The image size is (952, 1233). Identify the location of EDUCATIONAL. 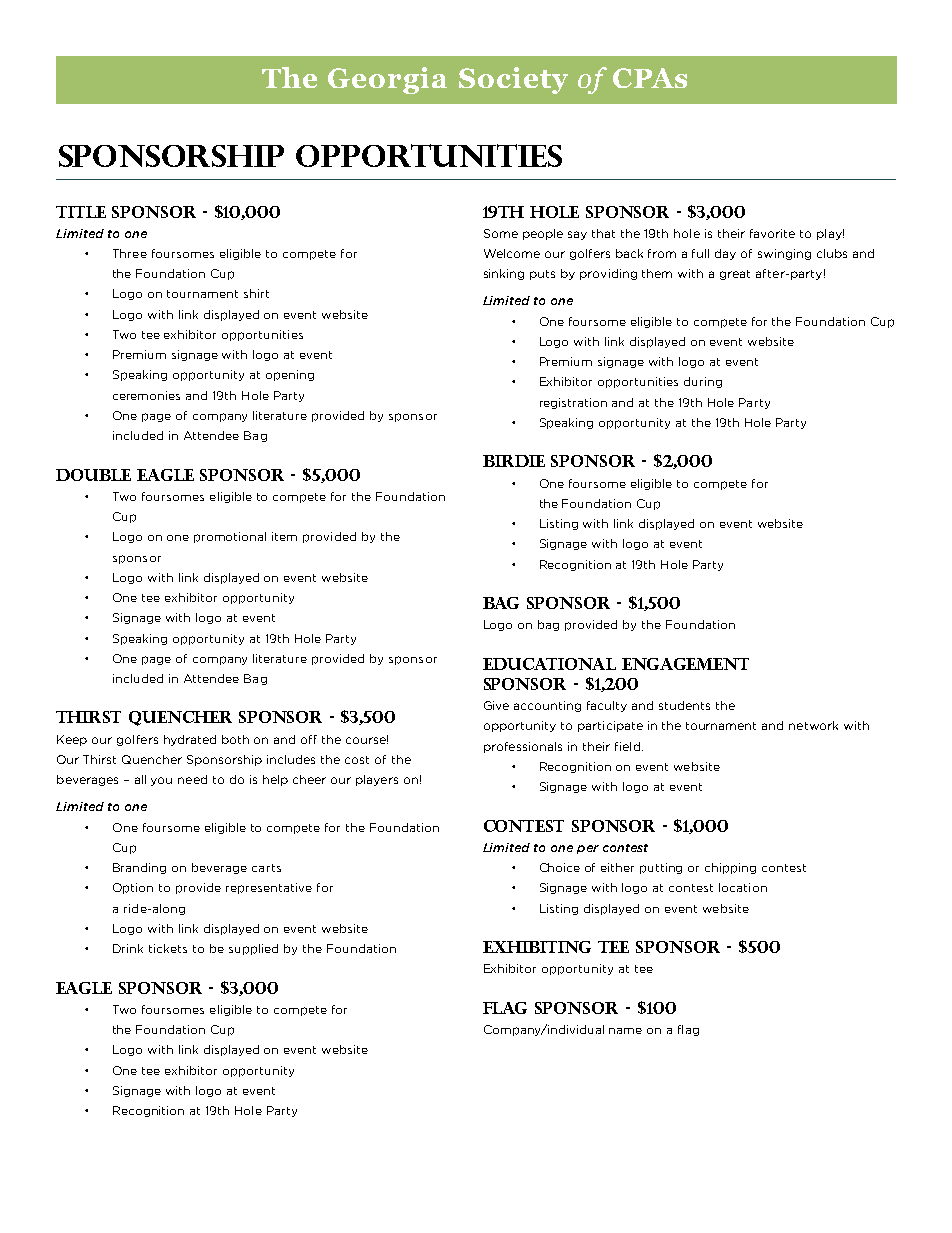
(549, 664).
